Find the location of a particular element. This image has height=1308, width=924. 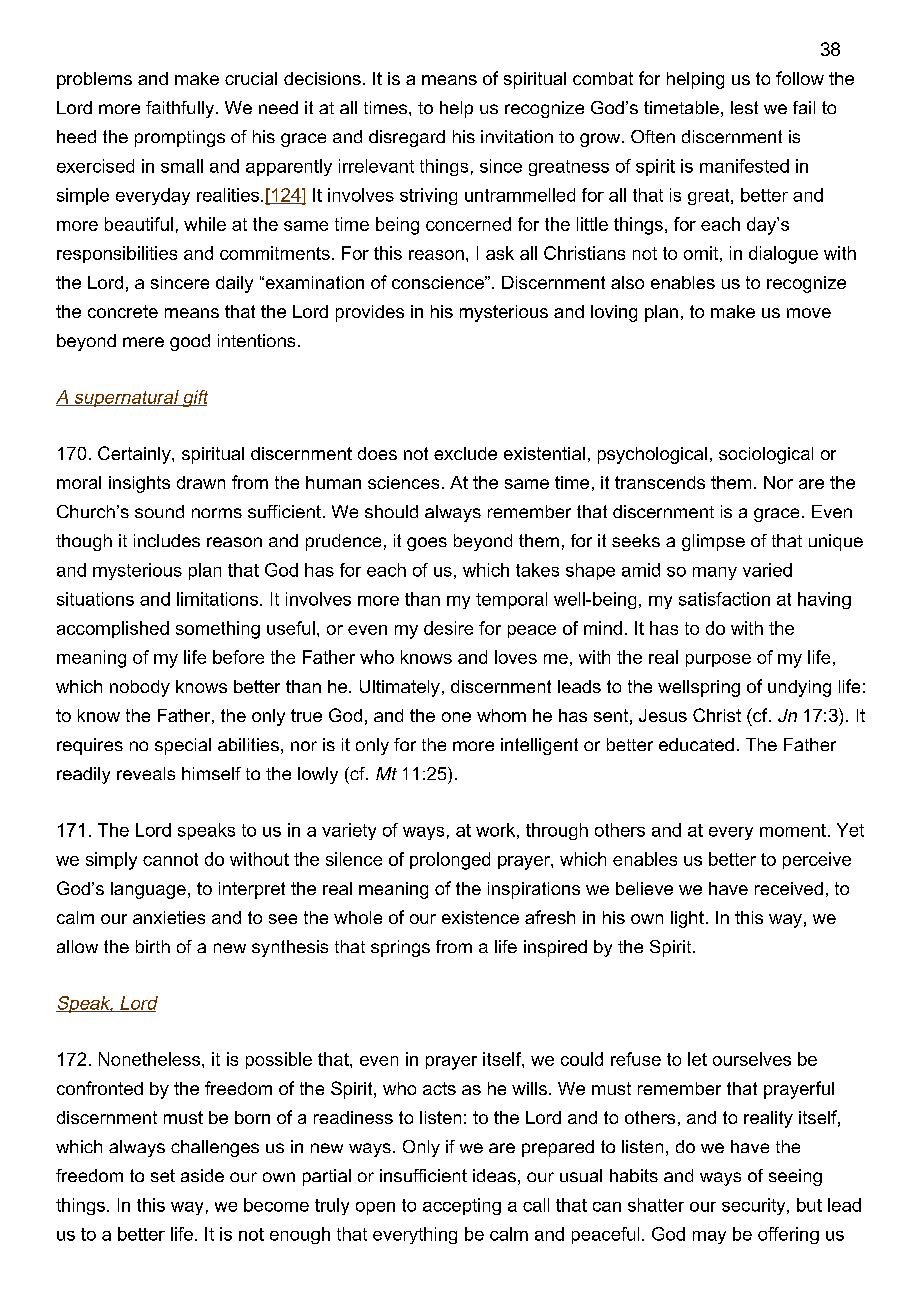

invitation is located at coordinates (517, 136).
